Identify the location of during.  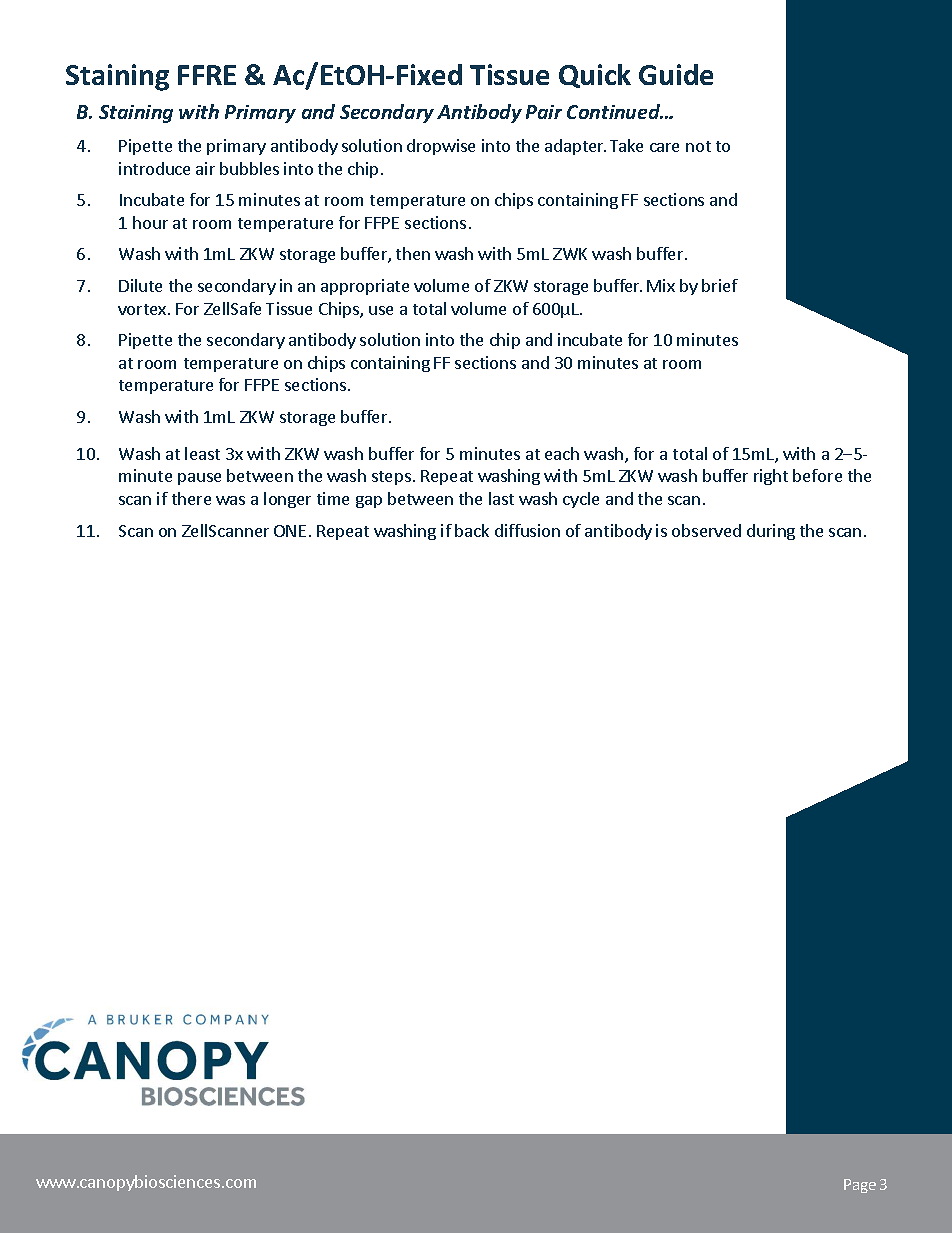
(771, 532).
